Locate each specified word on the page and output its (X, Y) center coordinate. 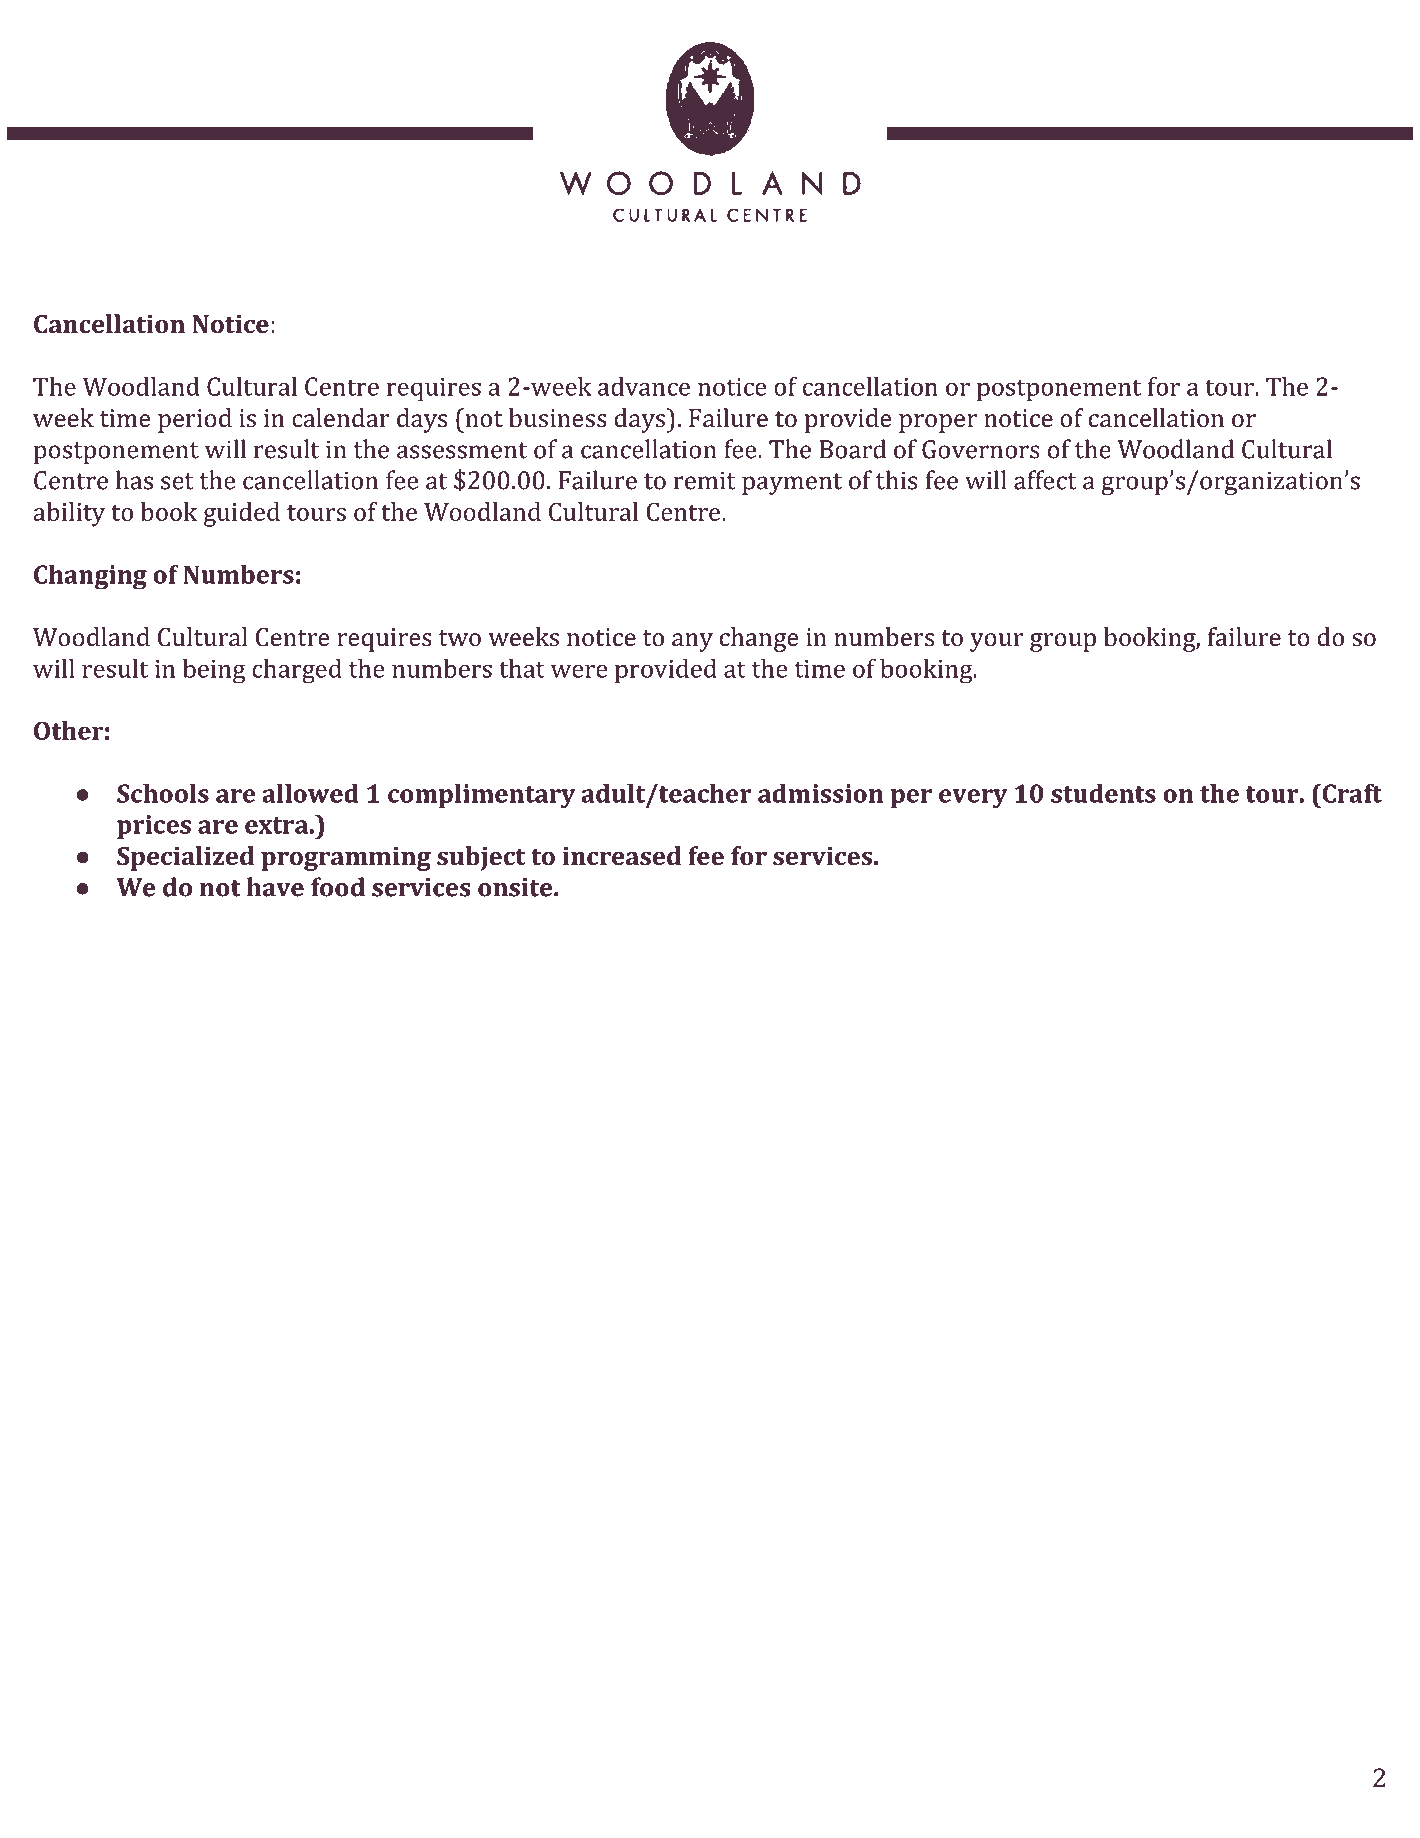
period (195, 420)
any (692, 642)
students (1103, 793)
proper (938, 423)
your (996, 642)
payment (792, 484)
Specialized (185, 858)
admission (820, 793)
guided (242, 514)
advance (644, 386)
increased (621, 855)
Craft (1351, 793)
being (214, 671)
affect (1045, 480)
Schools (163, 793)
